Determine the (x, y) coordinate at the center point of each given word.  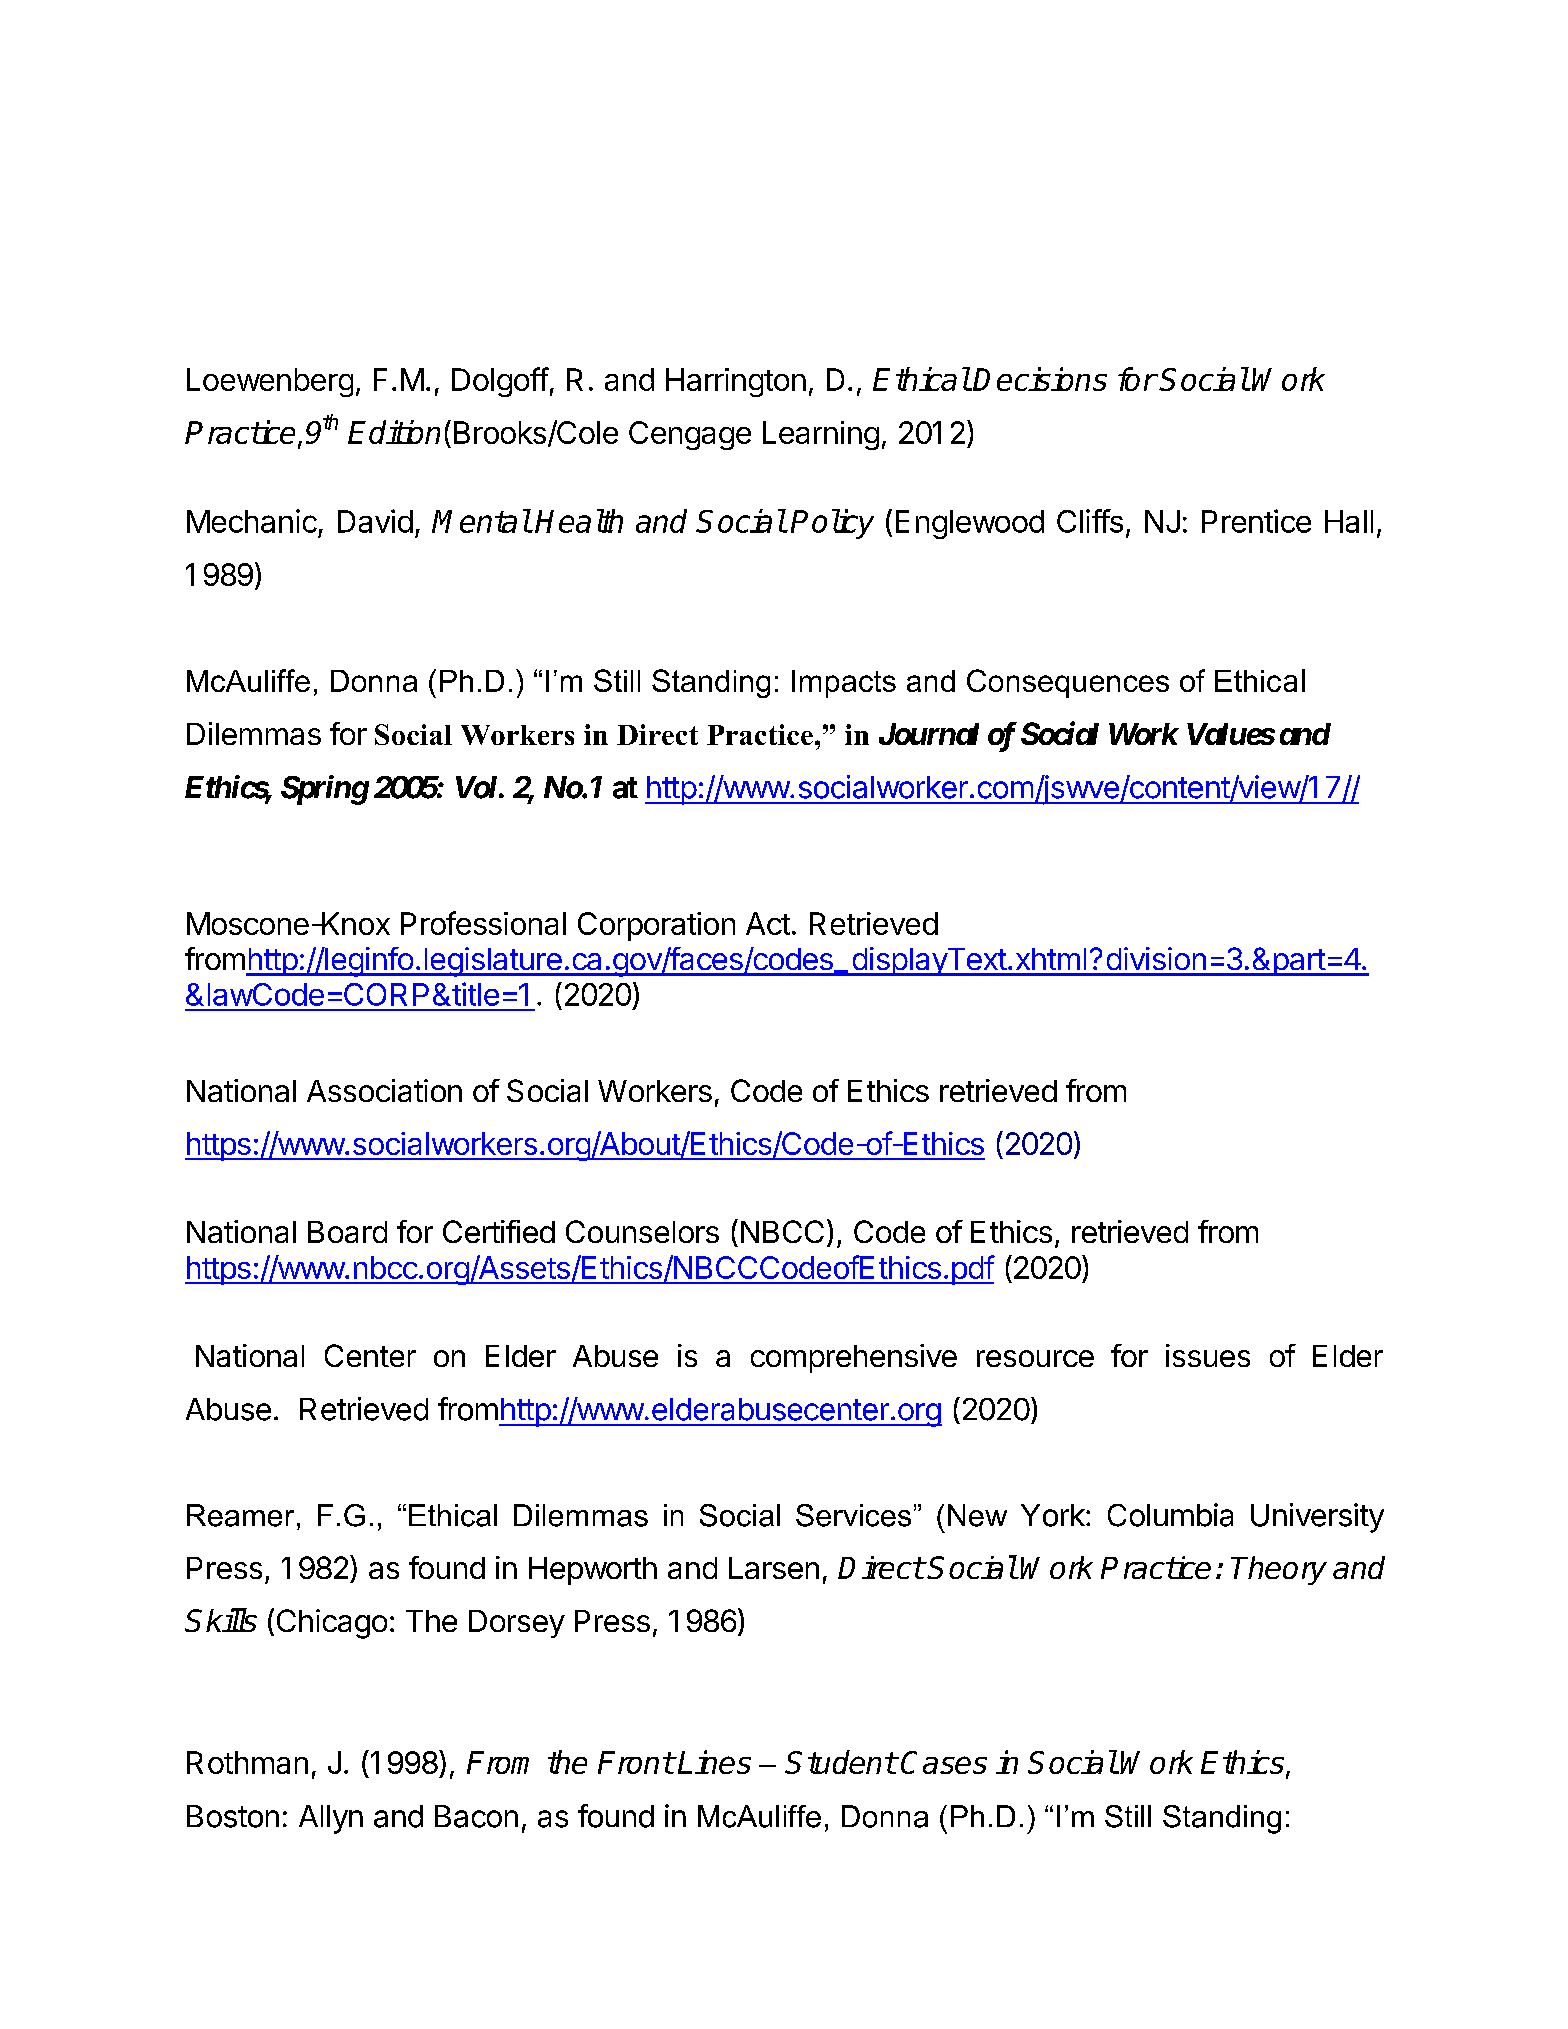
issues (1208, 1355)
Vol (478, 787)
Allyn (331, 1819)
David (375, 521)
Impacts (844, 684)
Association (384, 1090)
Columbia (1170, 1515)
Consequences (1068, 683)
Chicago (332, 1624)
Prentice (1256, 521)
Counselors (642, 1231)
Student (840, 1762)
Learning (821, 435)
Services (853, 1515)
